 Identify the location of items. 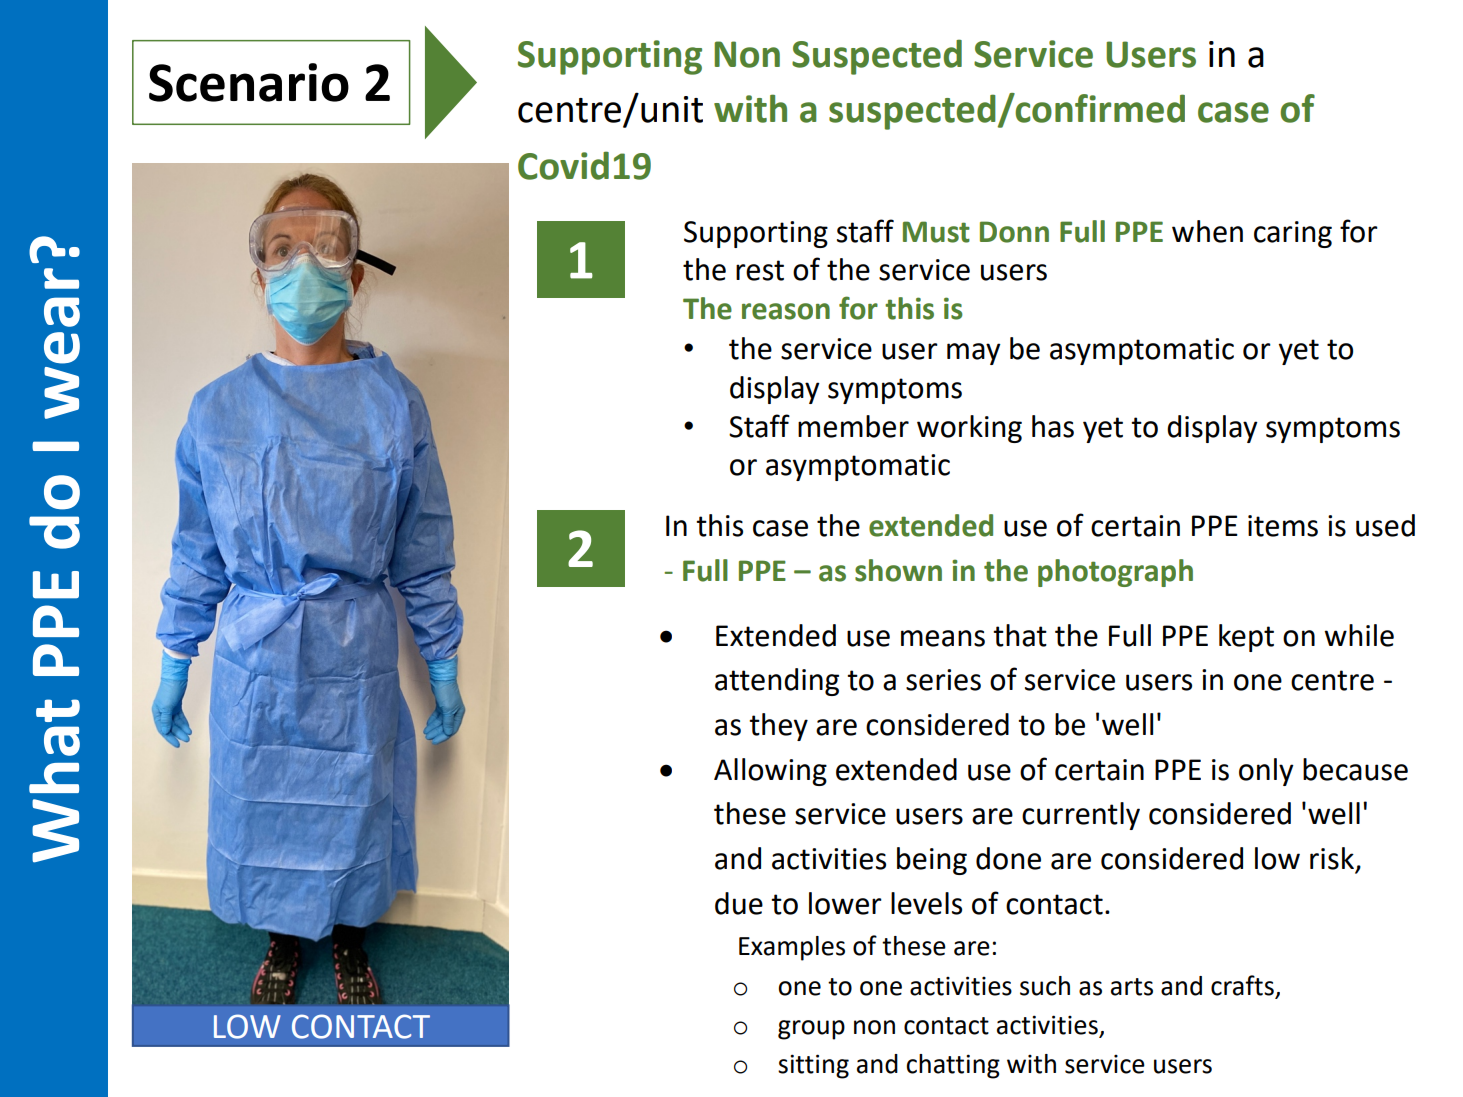
(1283, 526).
